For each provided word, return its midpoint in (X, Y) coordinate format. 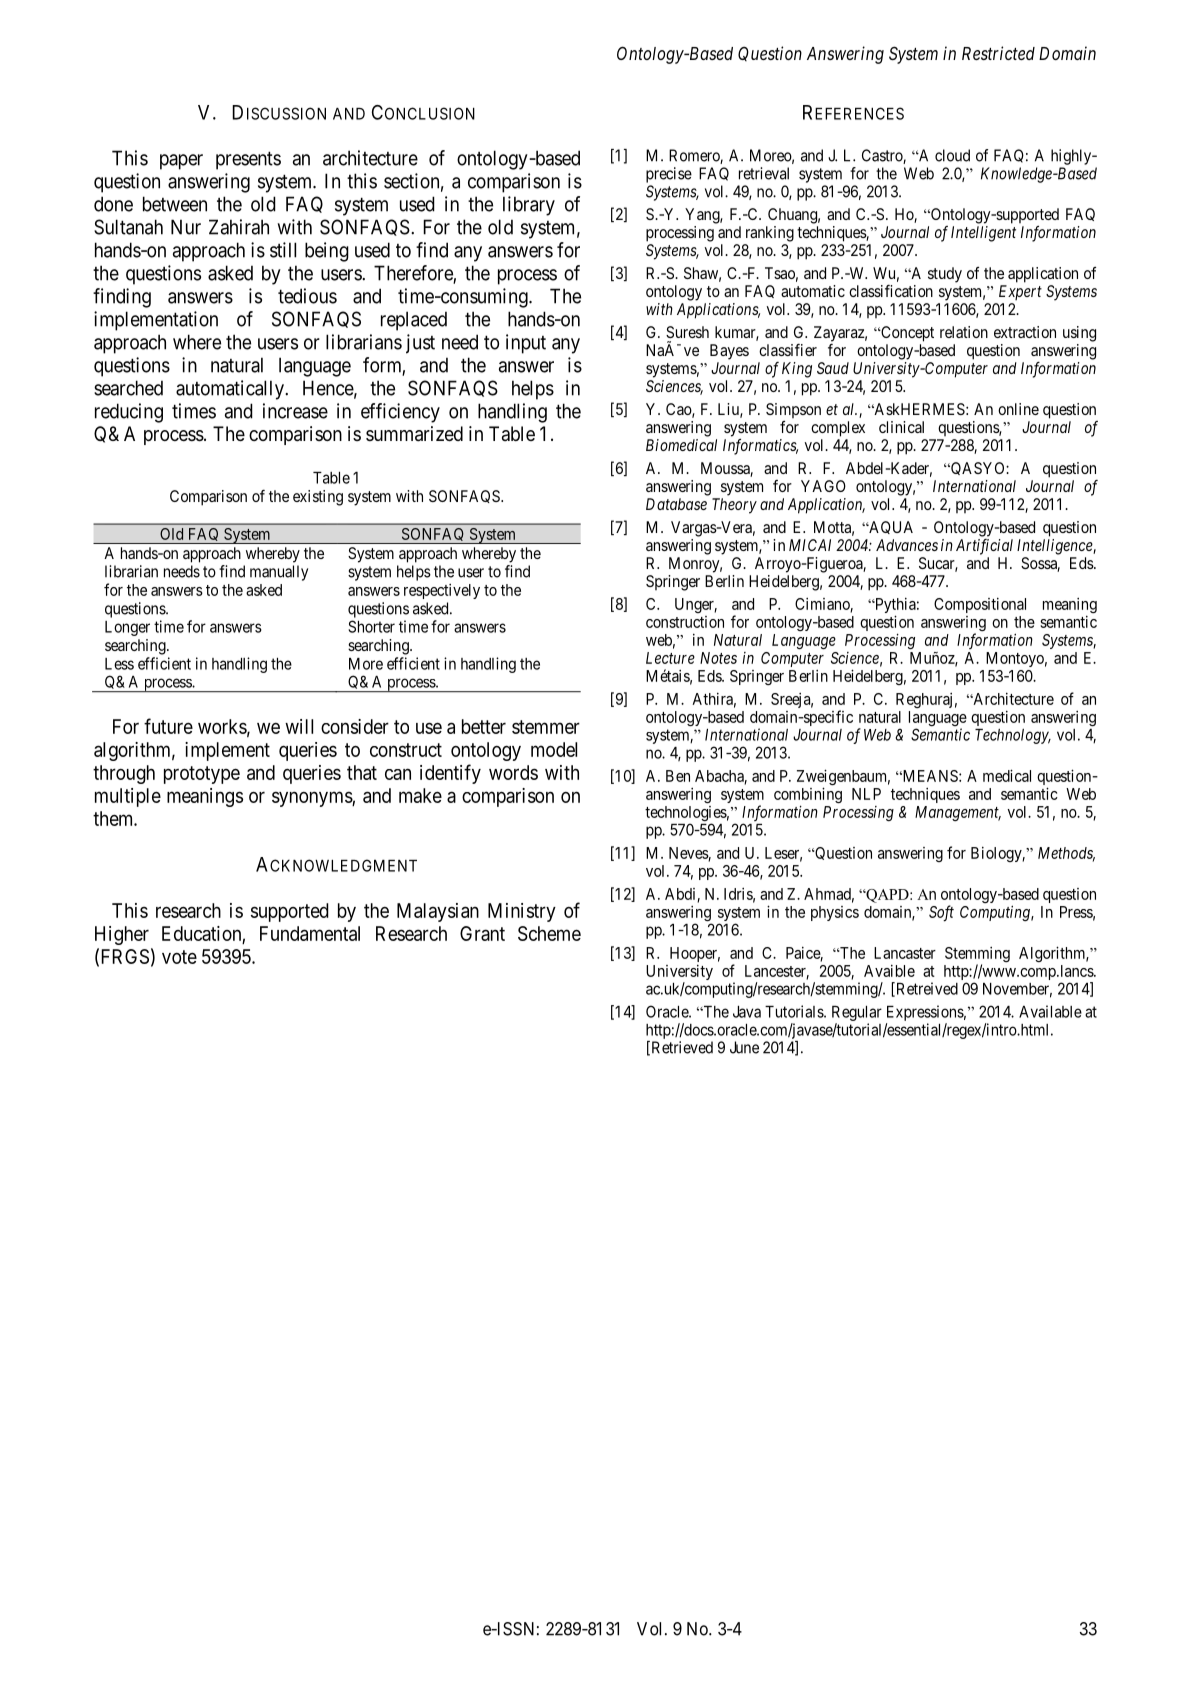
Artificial (984, 547)
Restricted (998, 53)
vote (179, 957)
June (744, 1047)
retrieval (764, 173)
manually (279, 573)
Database (676, 504)
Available (1050, 1011)
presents (248, 160)
